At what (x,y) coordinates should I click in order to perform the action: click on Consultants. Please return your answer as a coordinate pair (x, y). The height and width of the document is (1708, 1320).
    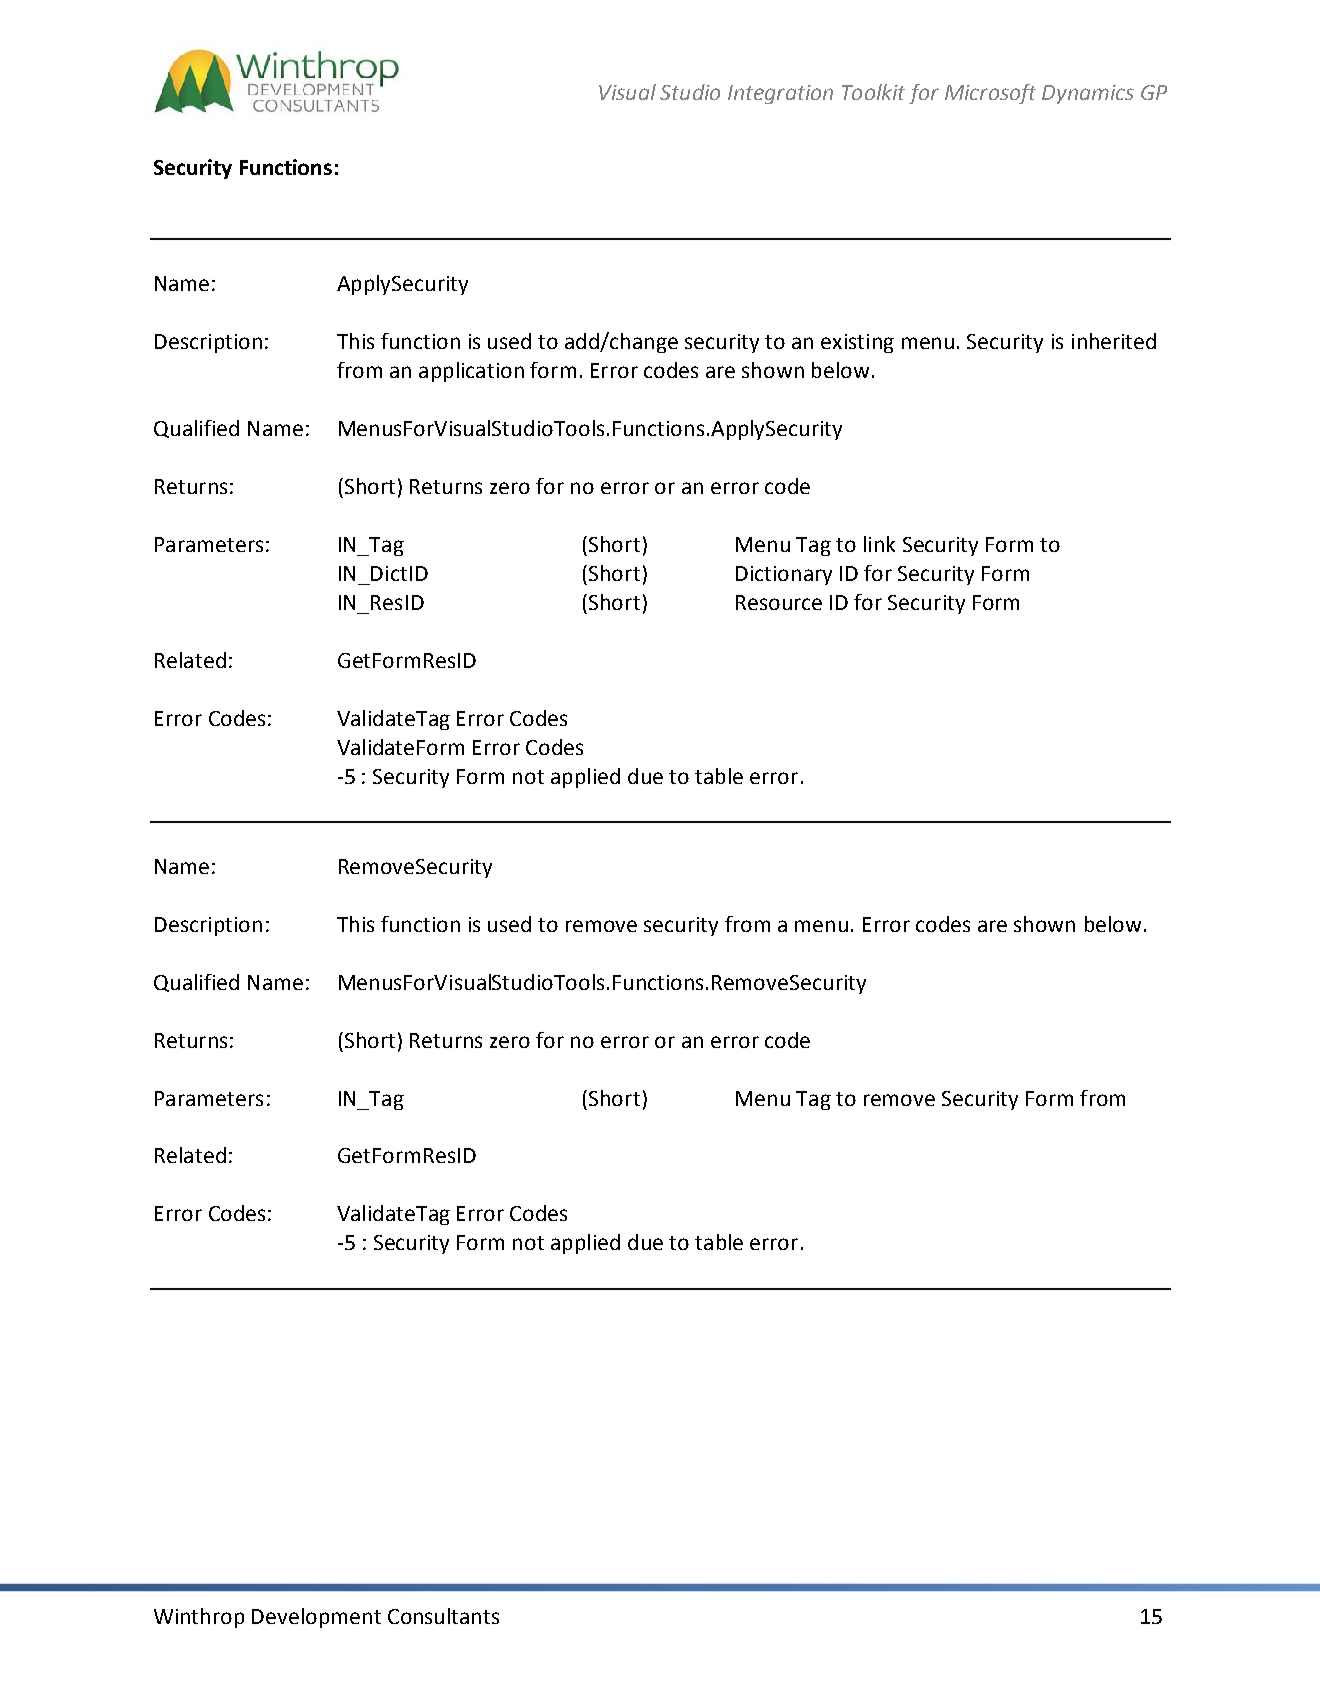
    Looking at the image, I should click on (443, 1616).
